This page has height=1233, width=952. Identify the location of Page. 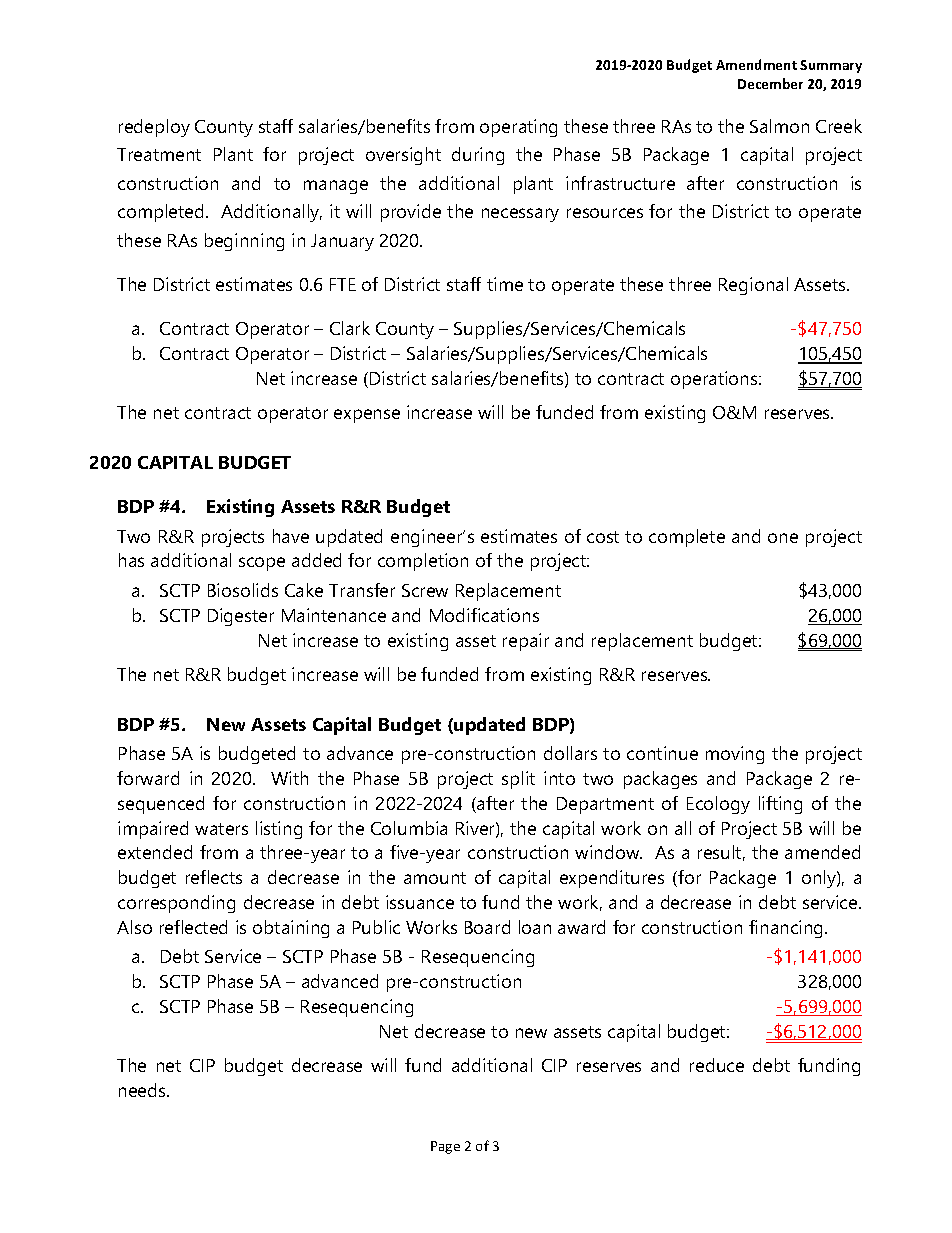
(445, 1147).
